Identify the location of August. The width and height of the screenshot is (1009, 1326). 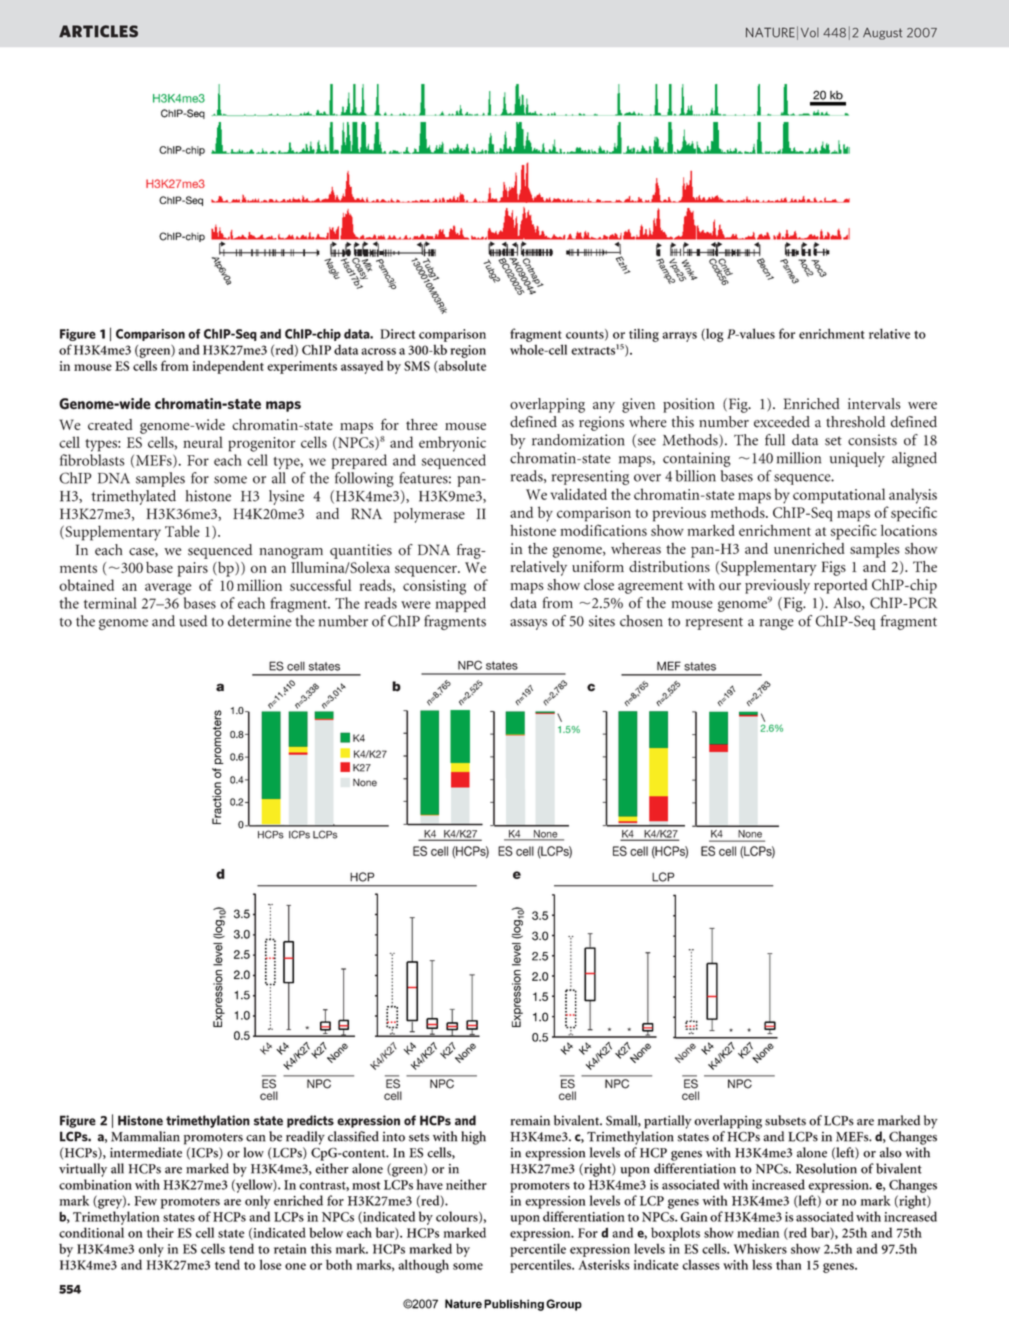
(882, 34).
